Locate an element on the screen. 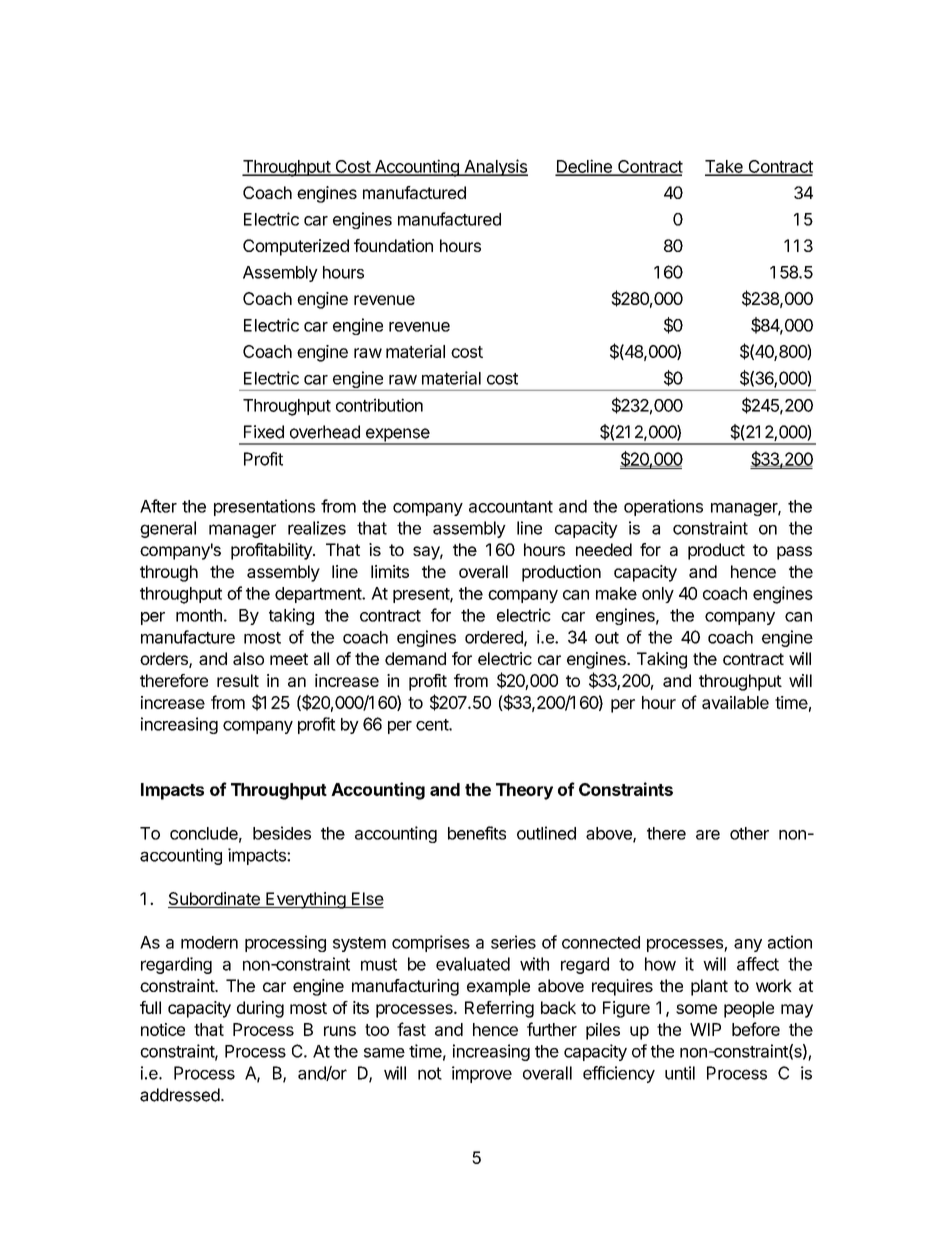  besides is located at coordinates (282, 833).
